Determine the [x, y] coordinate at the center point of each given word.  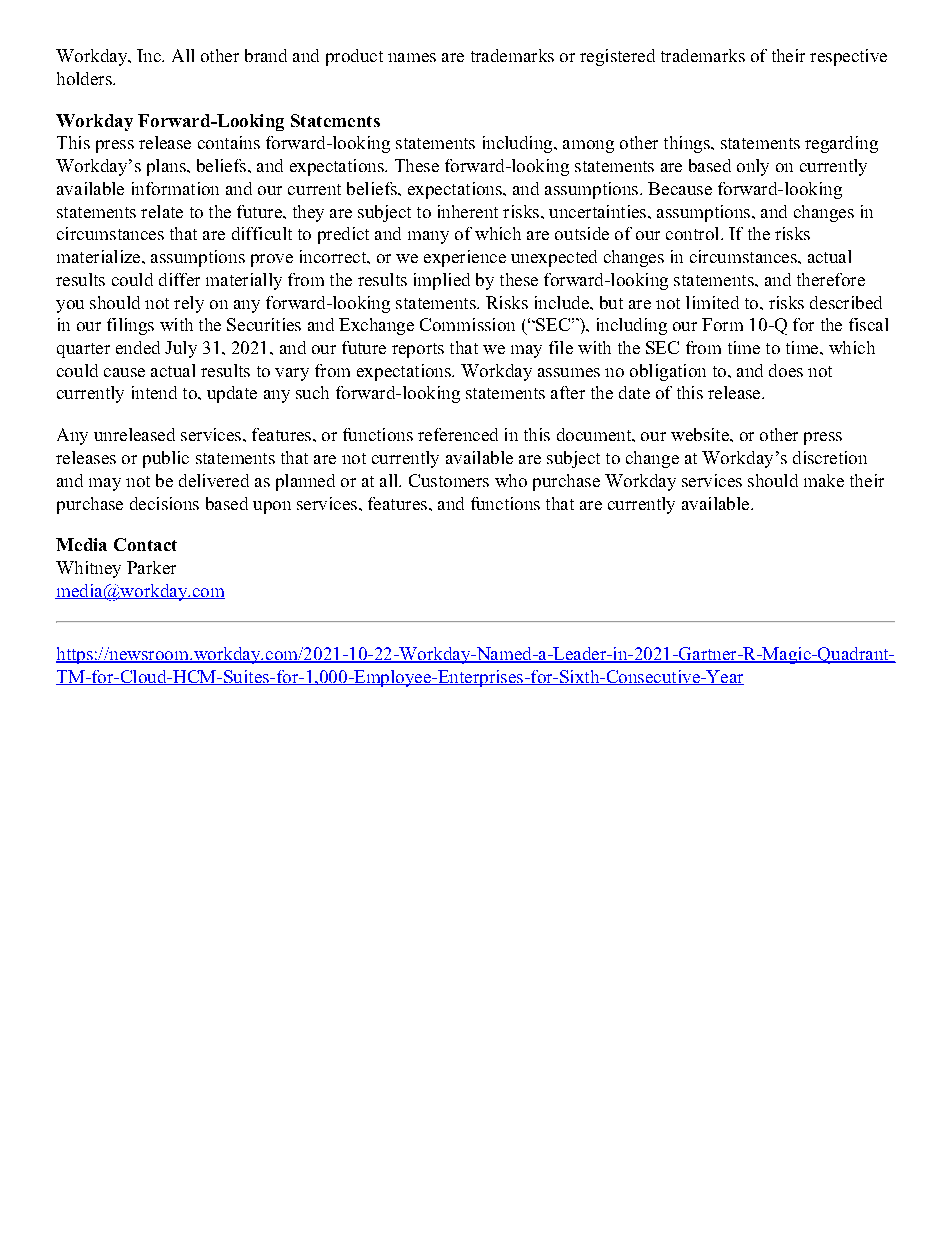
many [428, 237]
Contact [145, 544]
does [786, 370]
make [824, 480]
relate [162, 211]
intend [154, 392]
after [568, 392]
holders [85, 78]
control [694, 233]
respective [848, 57]
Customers [449, 480]
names [412, 57]
